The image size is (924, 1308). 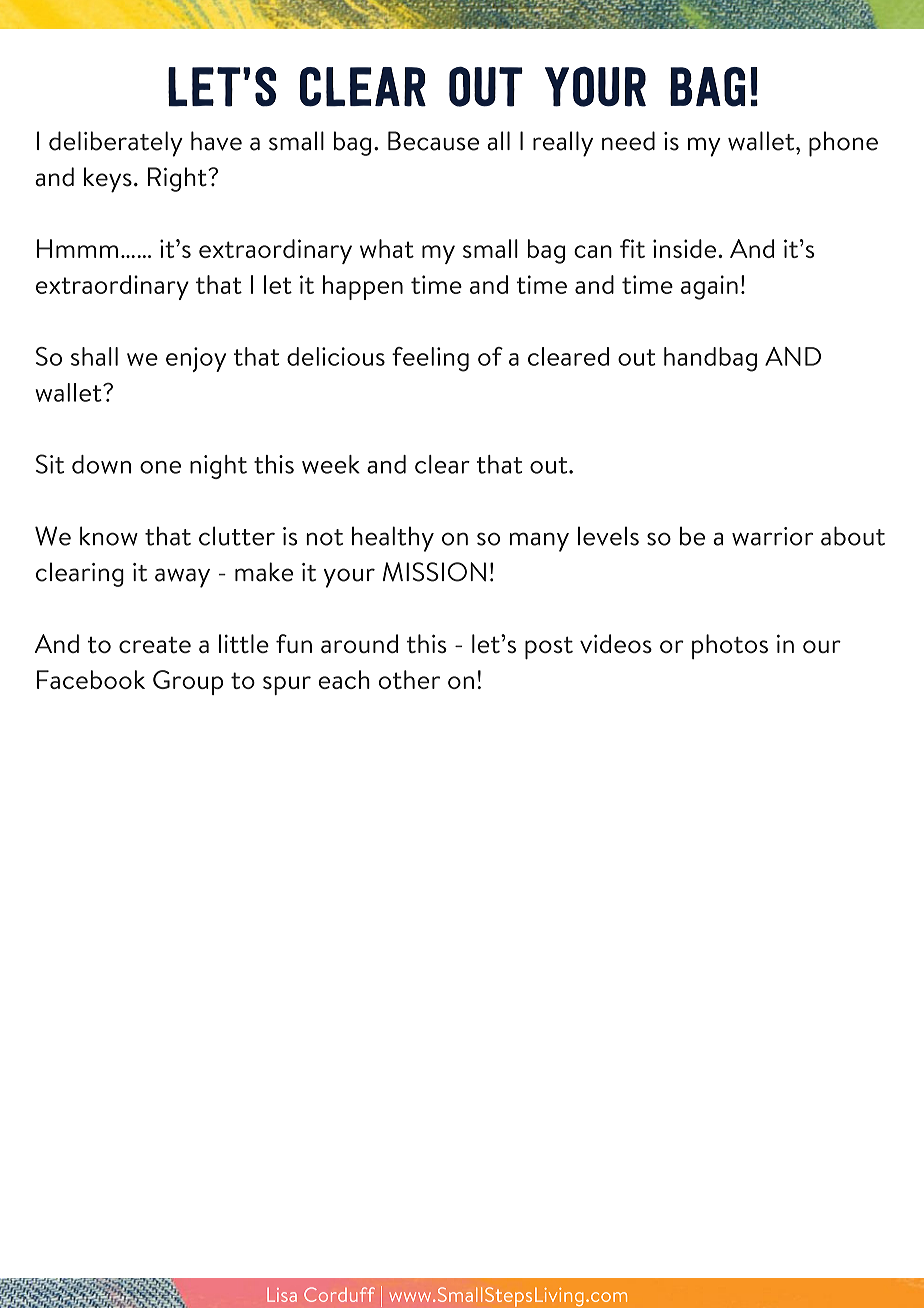 I want to click on Group, so click(x=188, y=682).
